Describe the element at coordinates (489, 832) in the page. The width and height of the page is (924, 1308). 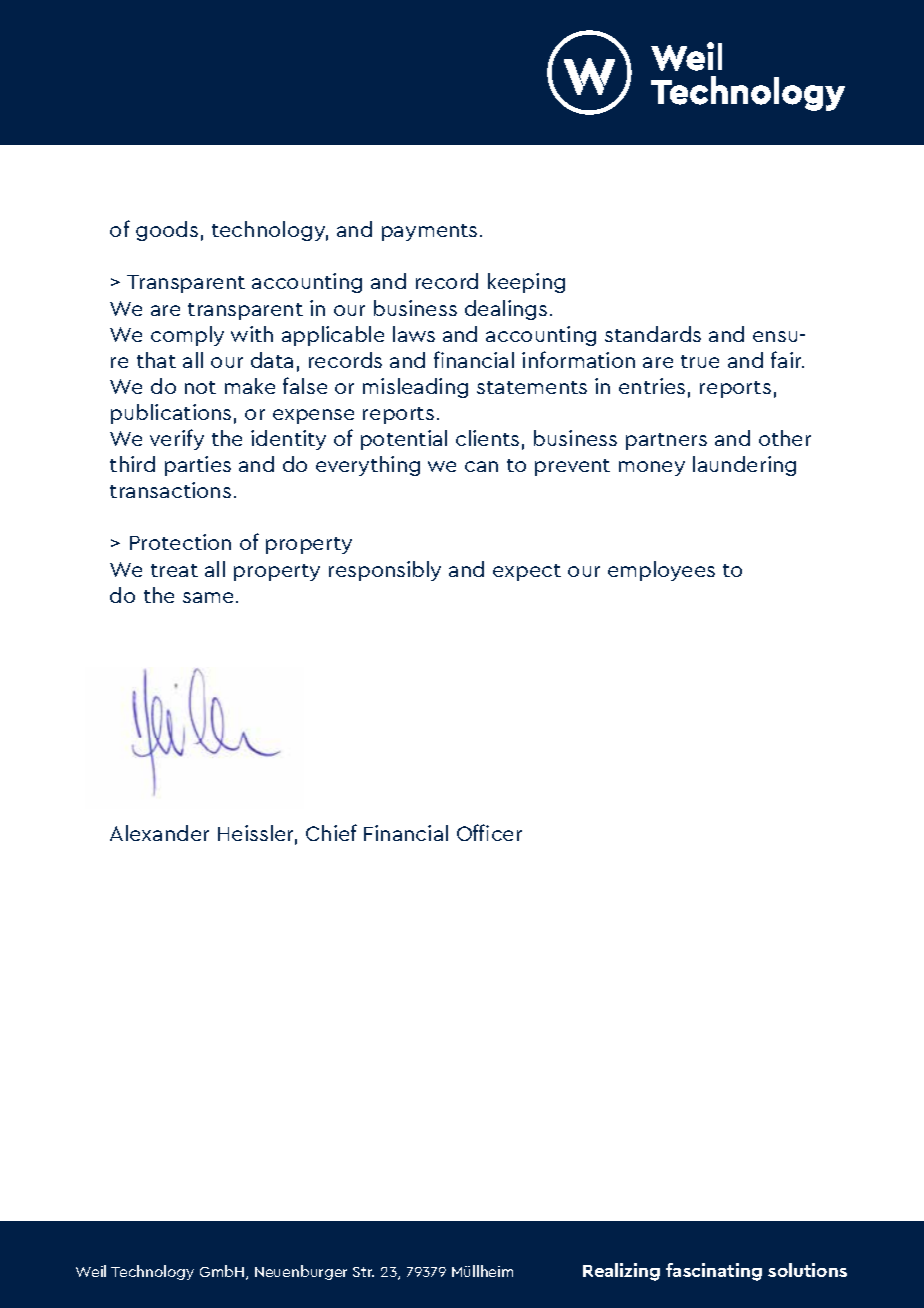
I see `Officer` at that location.
